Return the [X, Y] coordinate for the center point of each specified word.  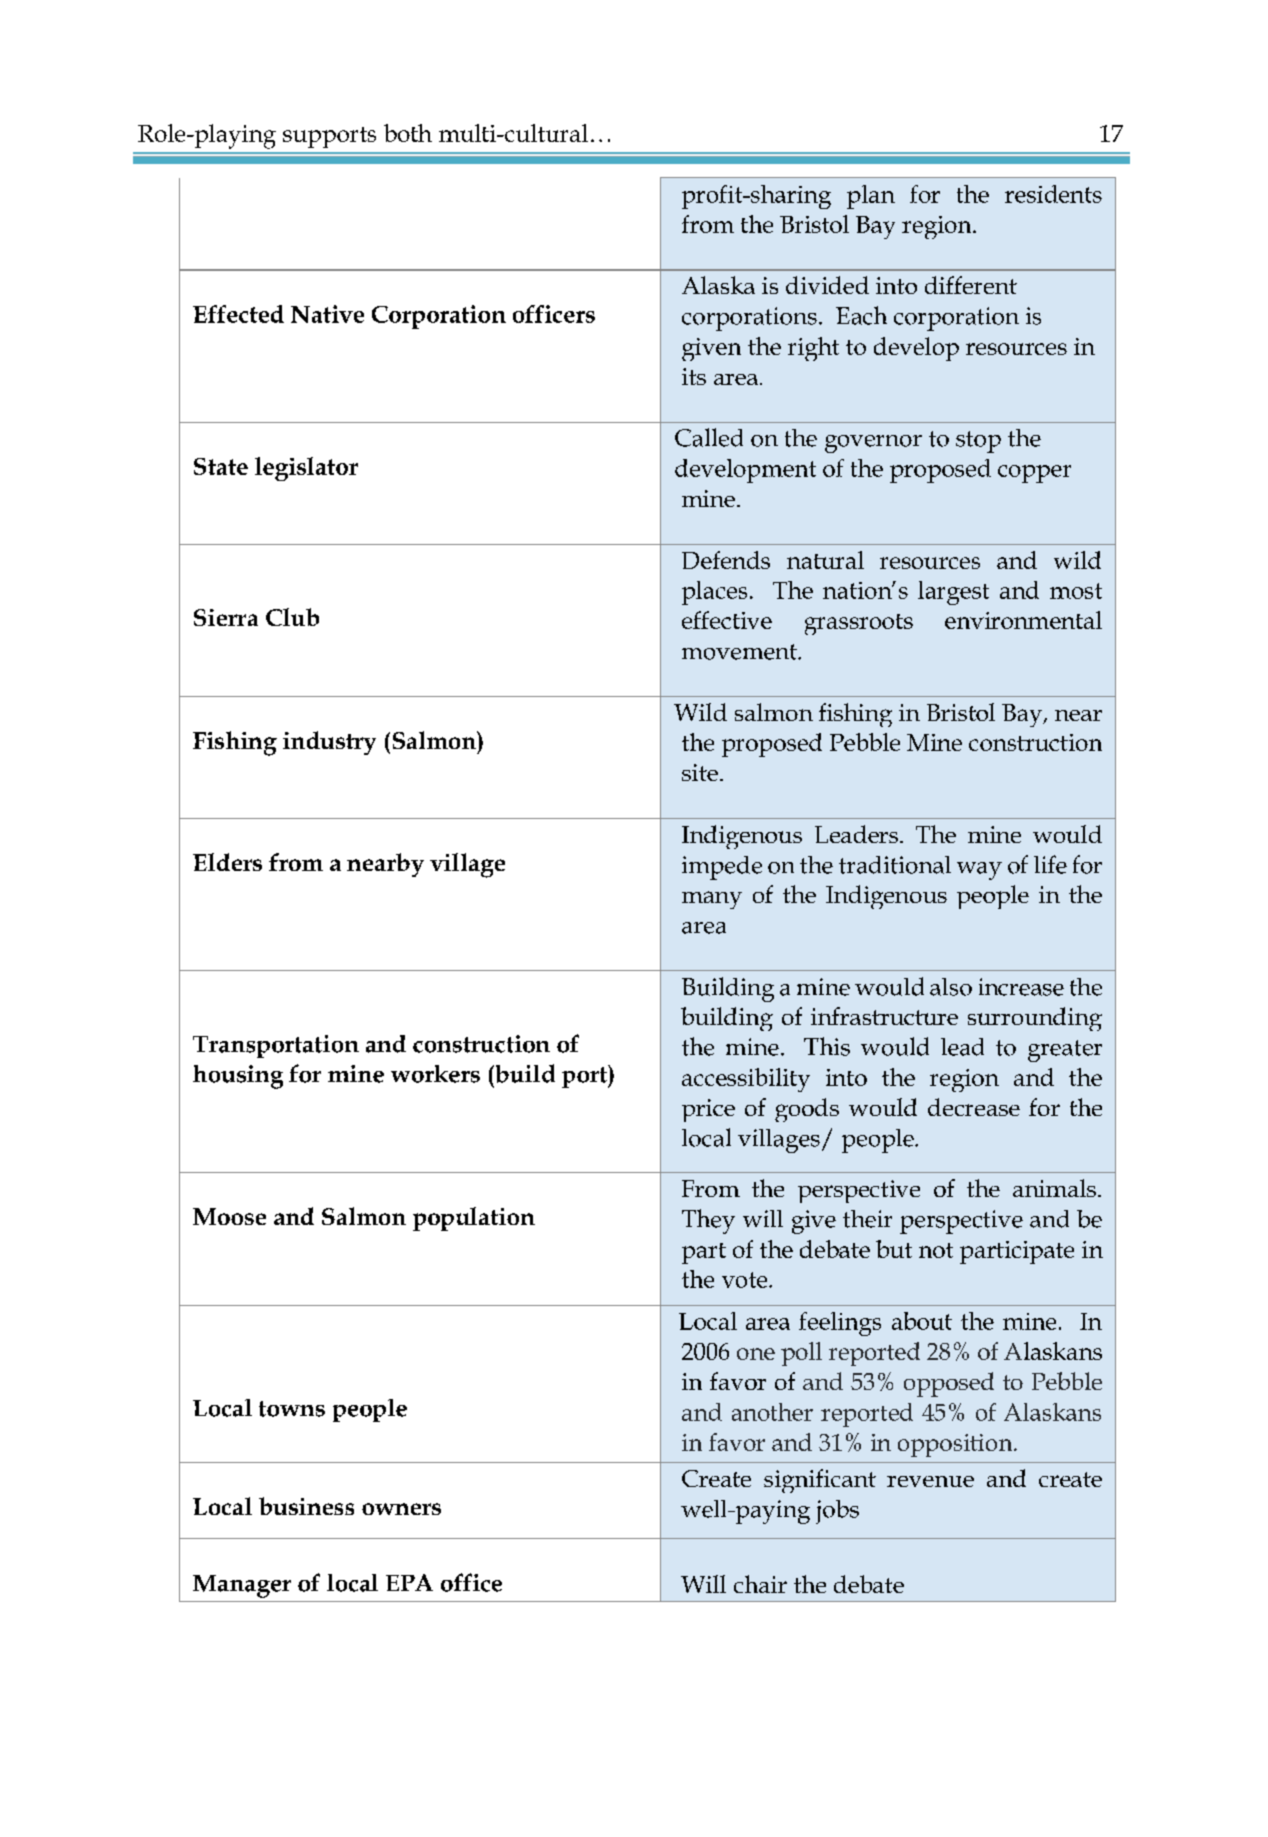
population [474, 1219]
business [306, 1506]
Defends [726, 560]
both [408, 133]
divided [827, 285]
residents [1053, 194]
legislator [306, 469]
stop [978, 442]
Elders [227, 862]
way [979, 871]
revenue [930, 1481]
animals [1054, 1188]
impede [722, 868]
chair [760, 1584]
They [708, 1221]
